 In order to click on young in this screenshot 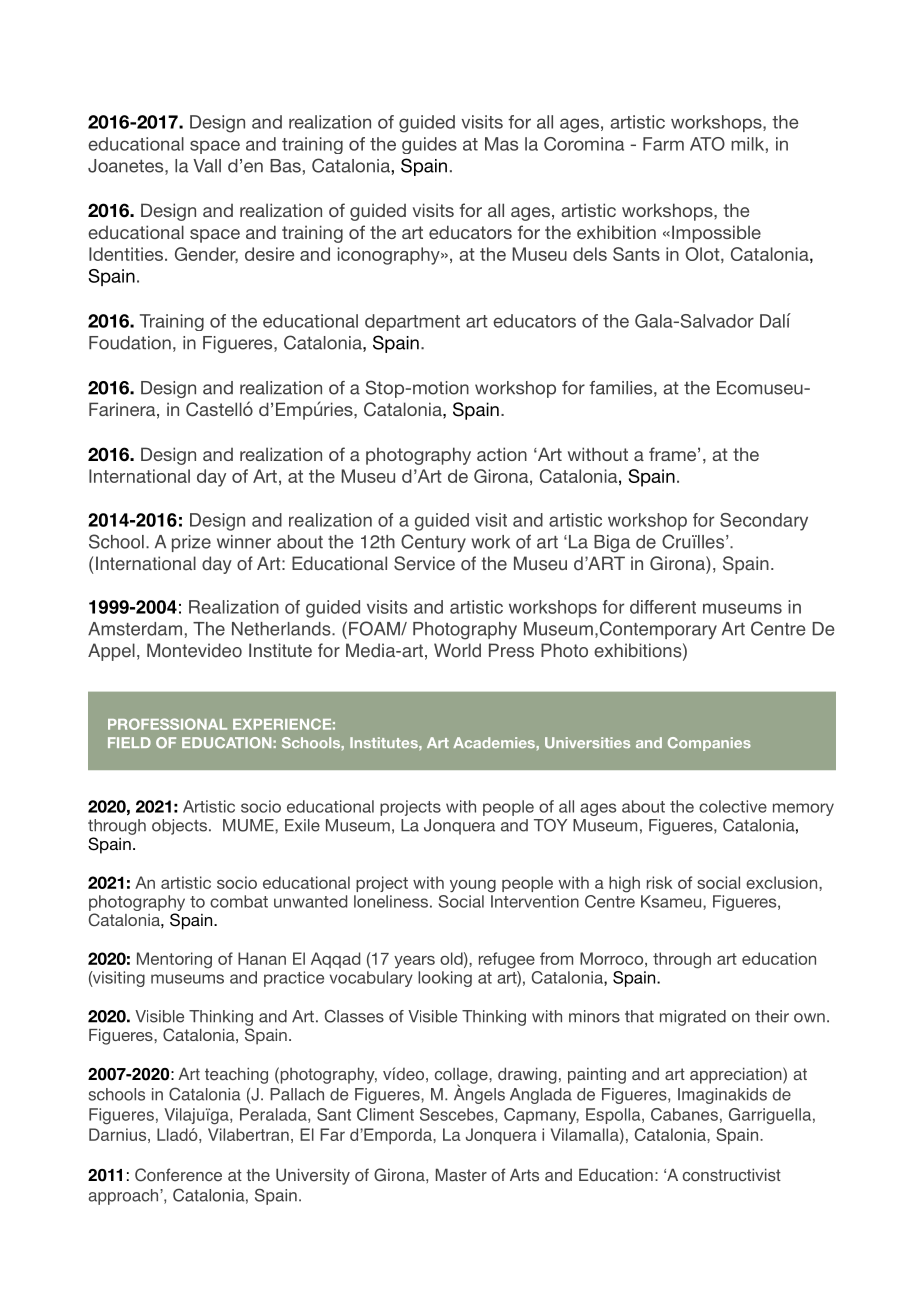, I will do `click(473, 886)`.
